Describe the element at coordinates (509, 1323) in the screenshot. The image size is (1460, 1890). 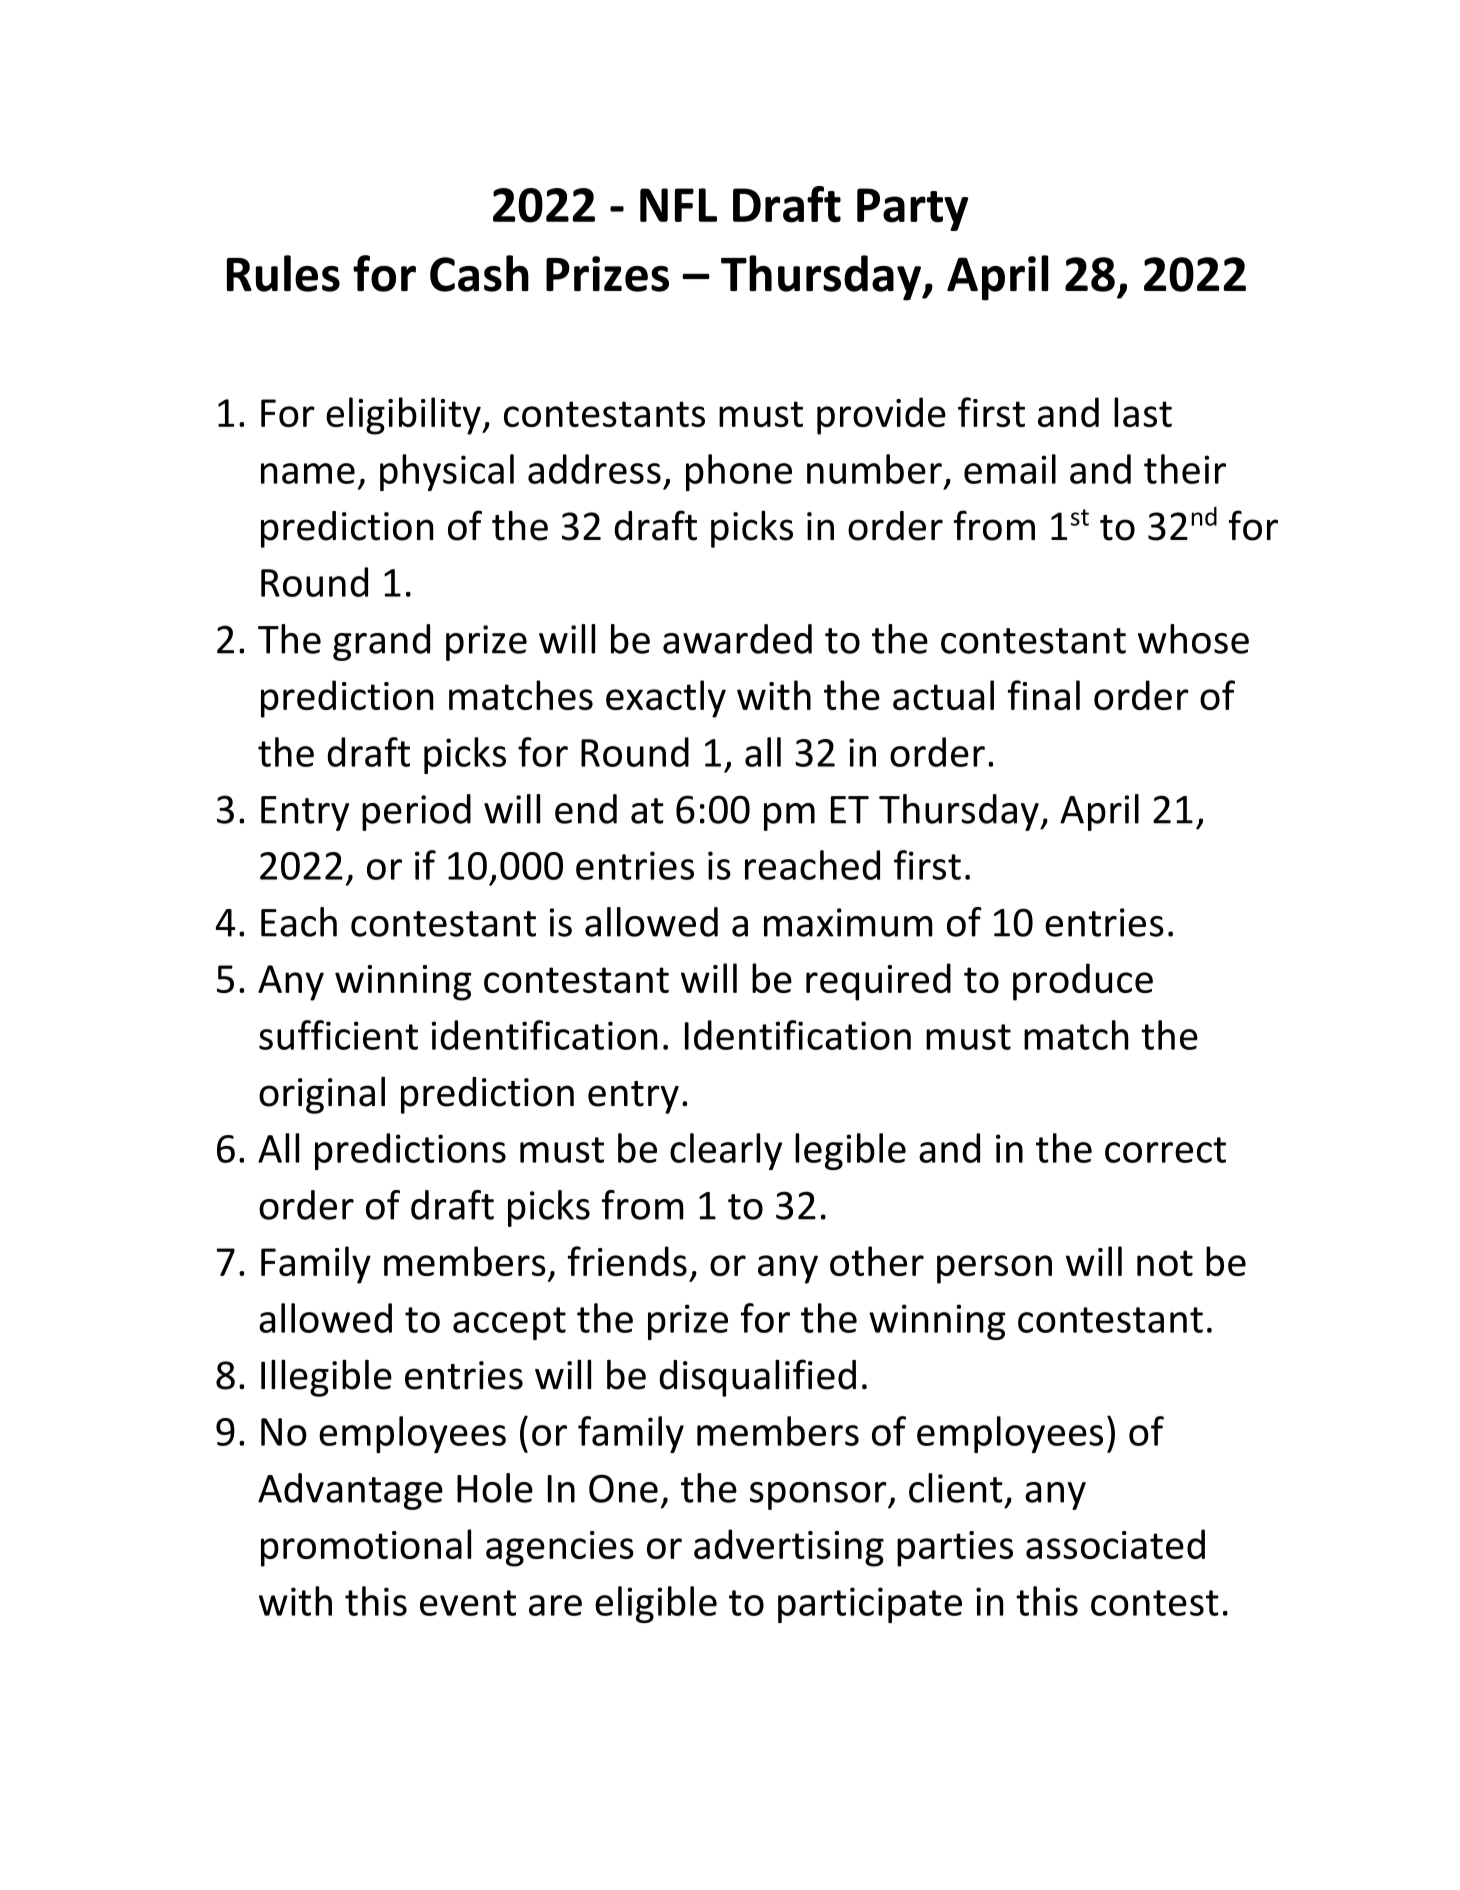
I see `accept` at that location.
